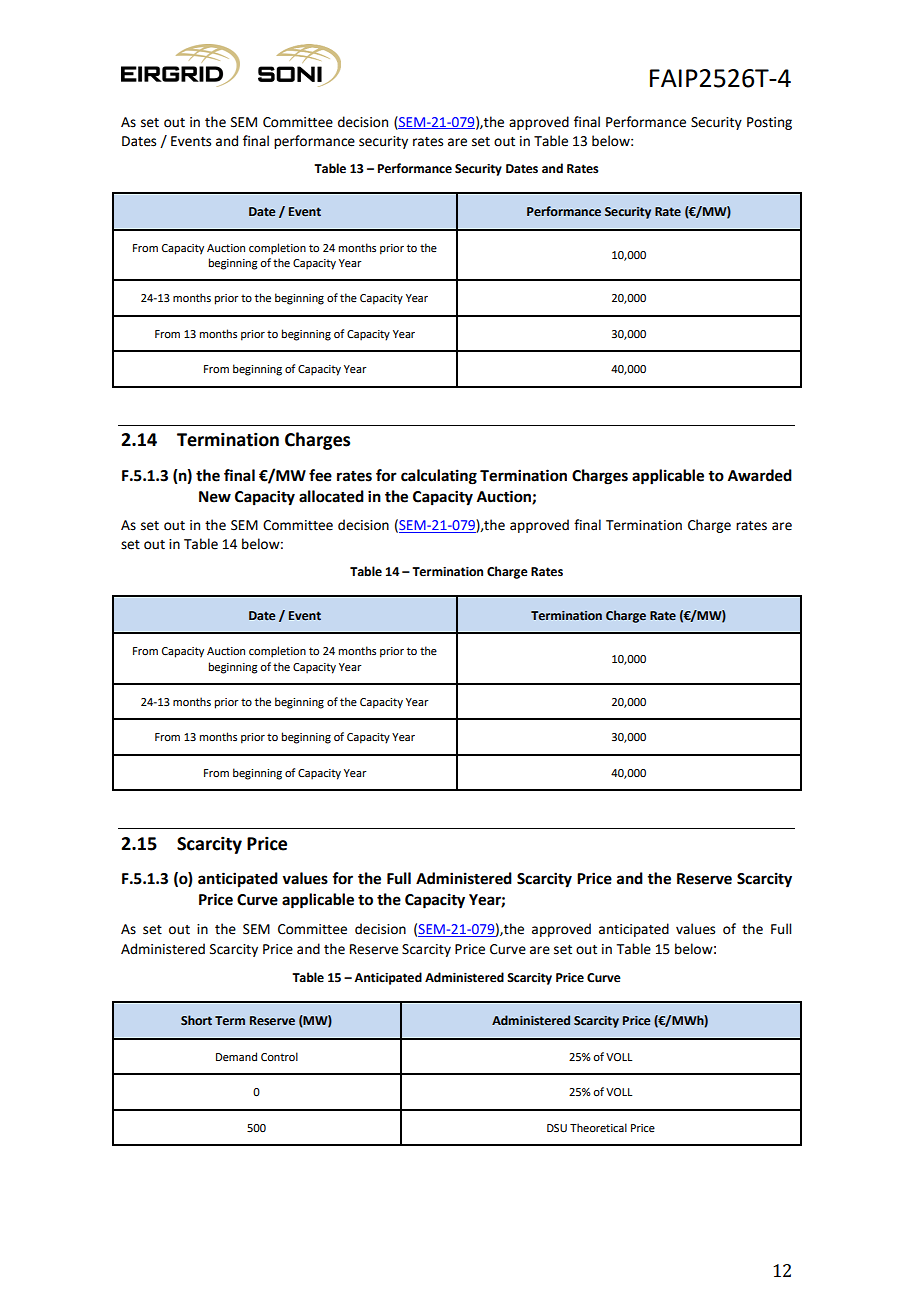 This screenshot has height=1307, width=924. What do you see at coordinates (196, 1020) in the screenshot?
I see `Short` at bounding box center [196, 1020].
